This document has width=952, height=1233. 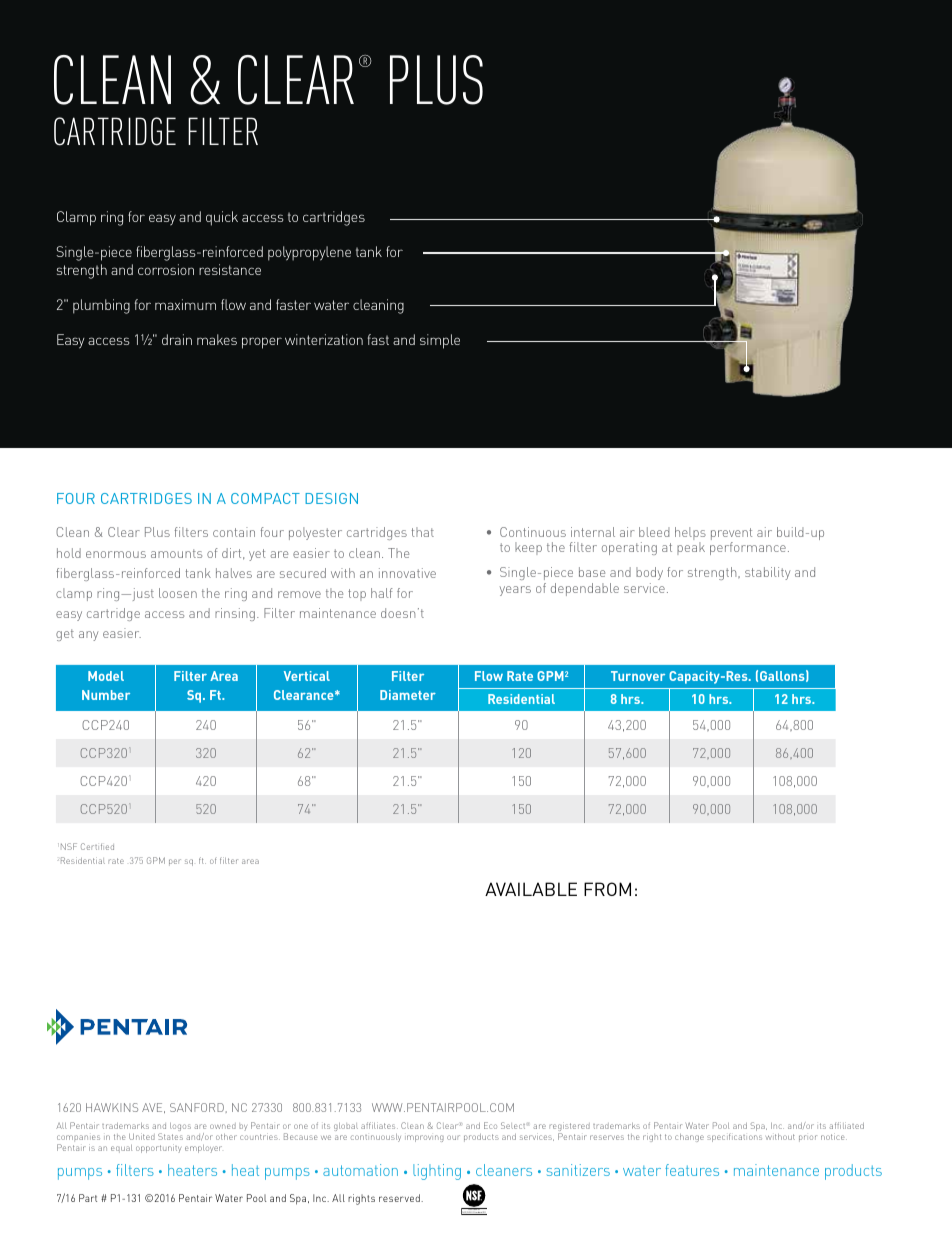 What do you see at coordinates (106, 695) in the document?
I see `Number` at bounding box center [106, 695].
